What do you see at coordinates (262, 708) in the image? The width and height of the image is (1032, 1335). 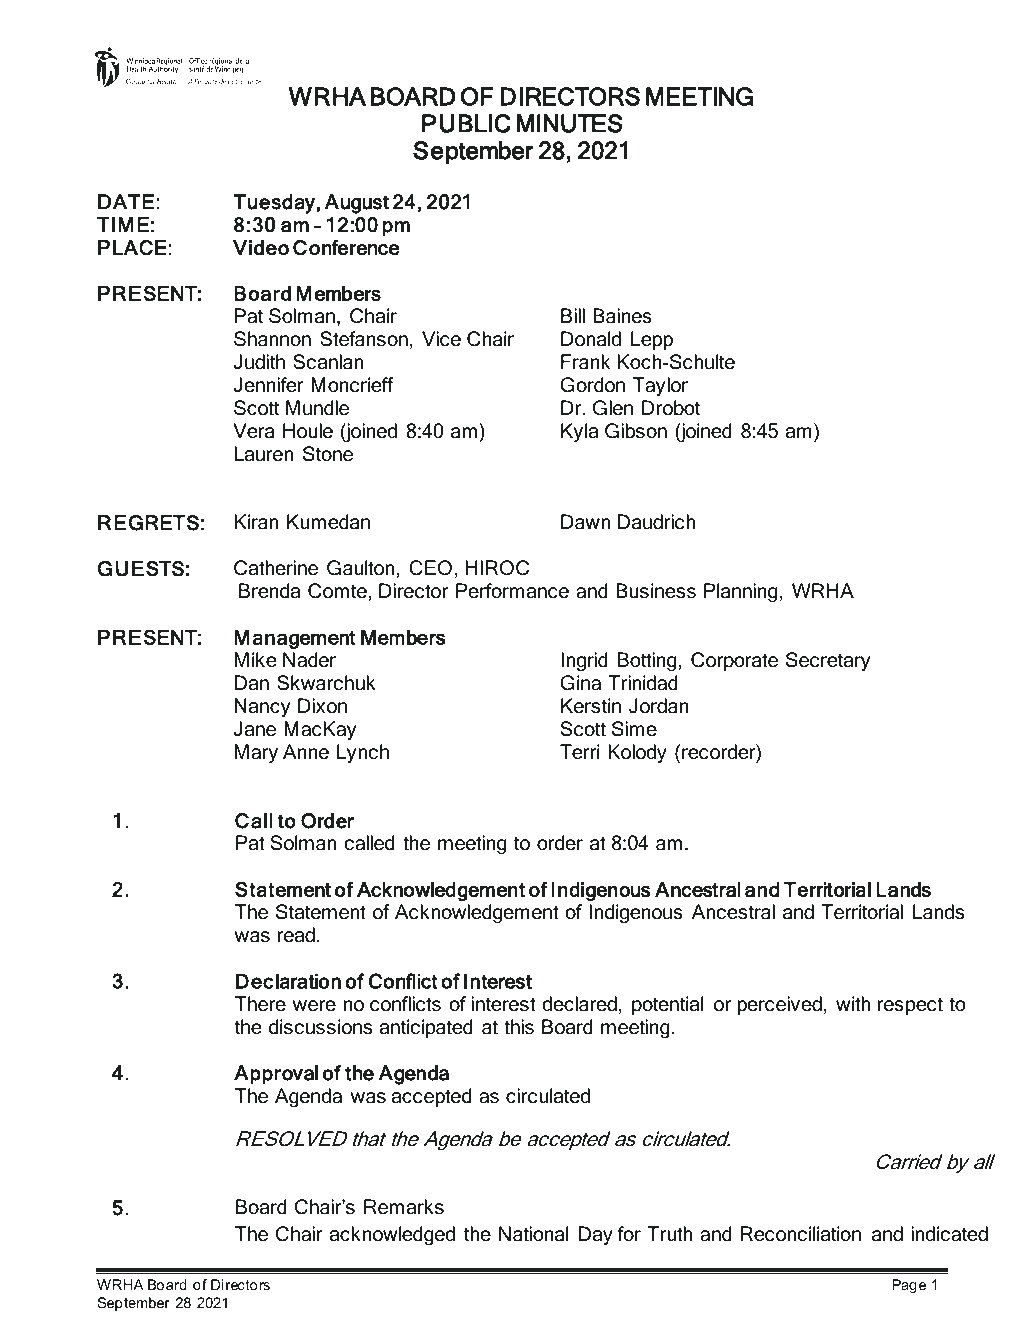 I see `Nancy` at bounding box center [262, 708].
